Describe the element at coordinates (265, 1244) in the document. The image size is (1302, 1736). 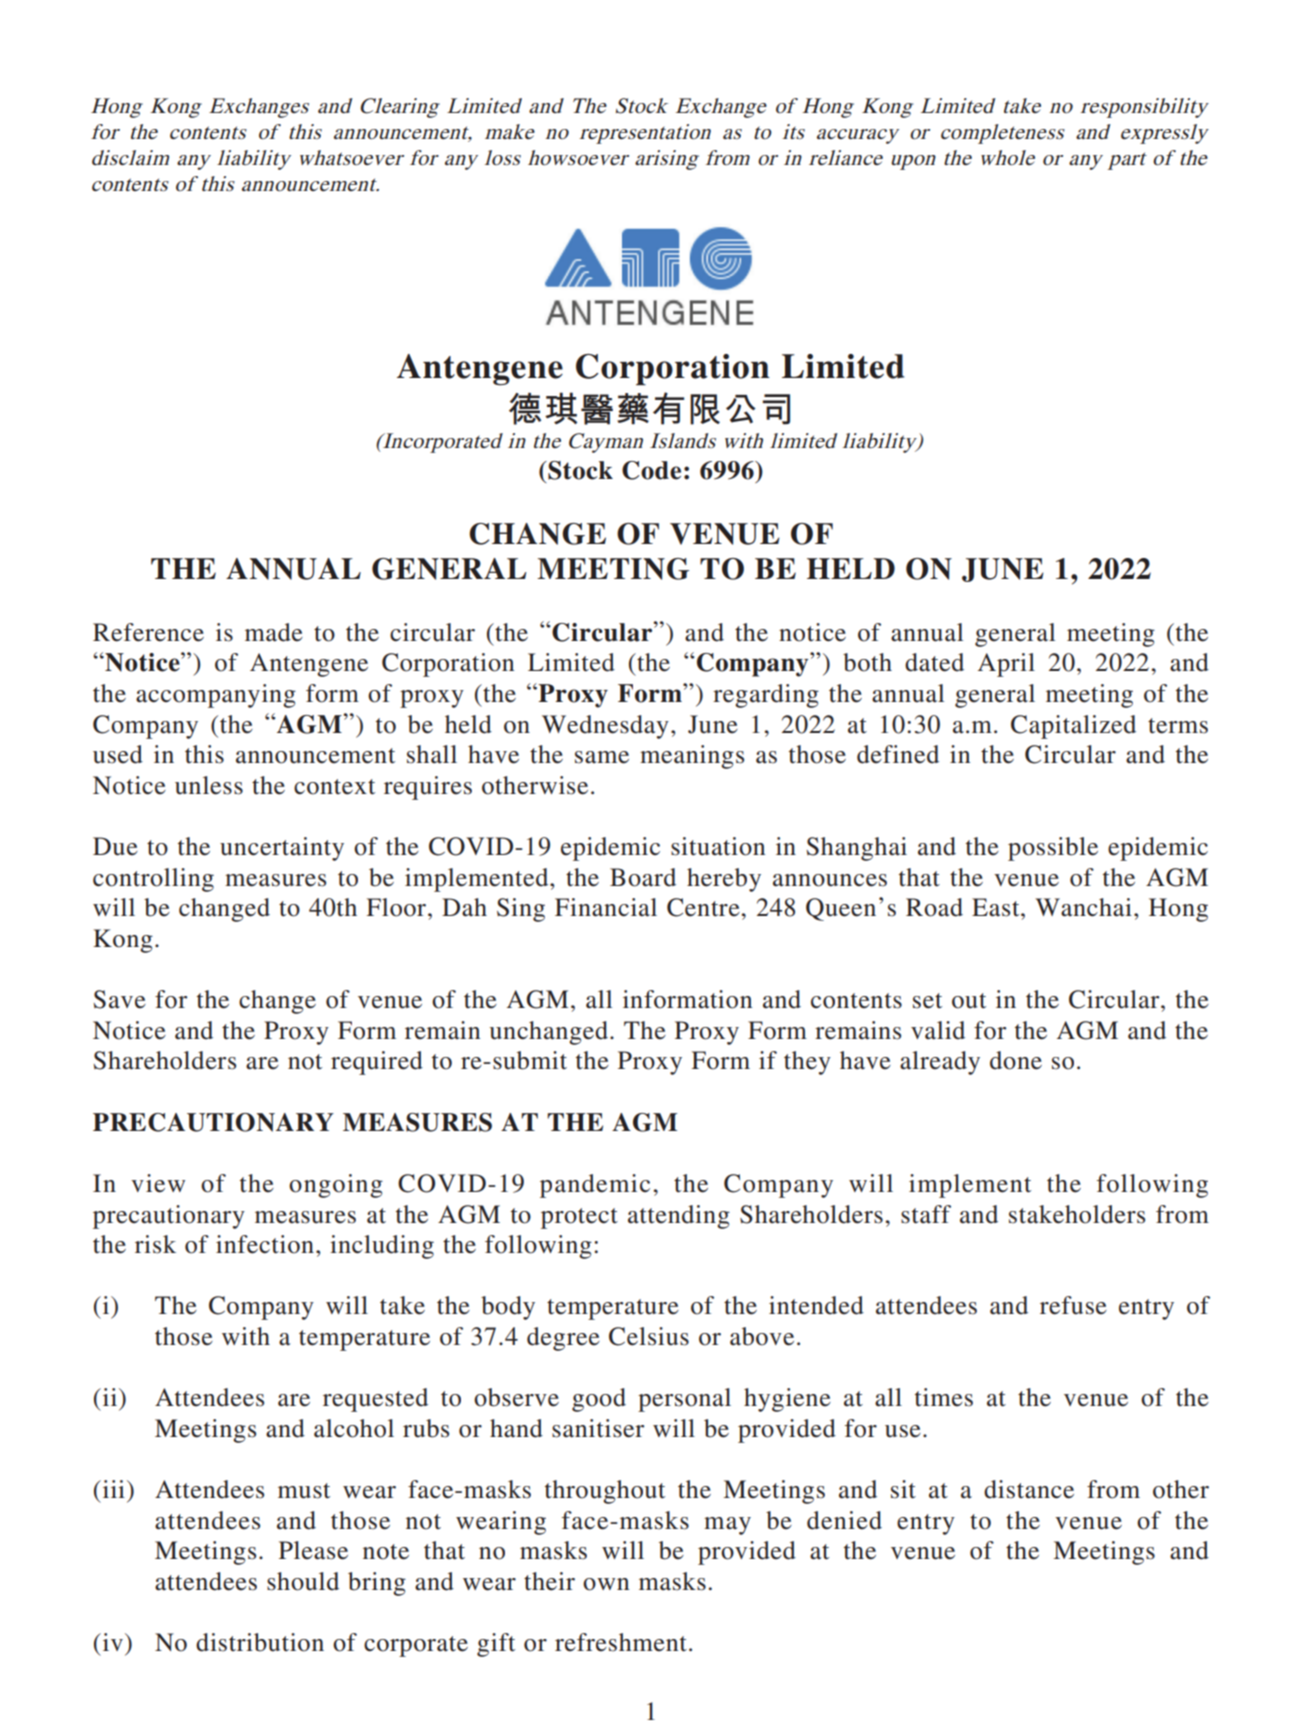
I see `infection` at that location.
